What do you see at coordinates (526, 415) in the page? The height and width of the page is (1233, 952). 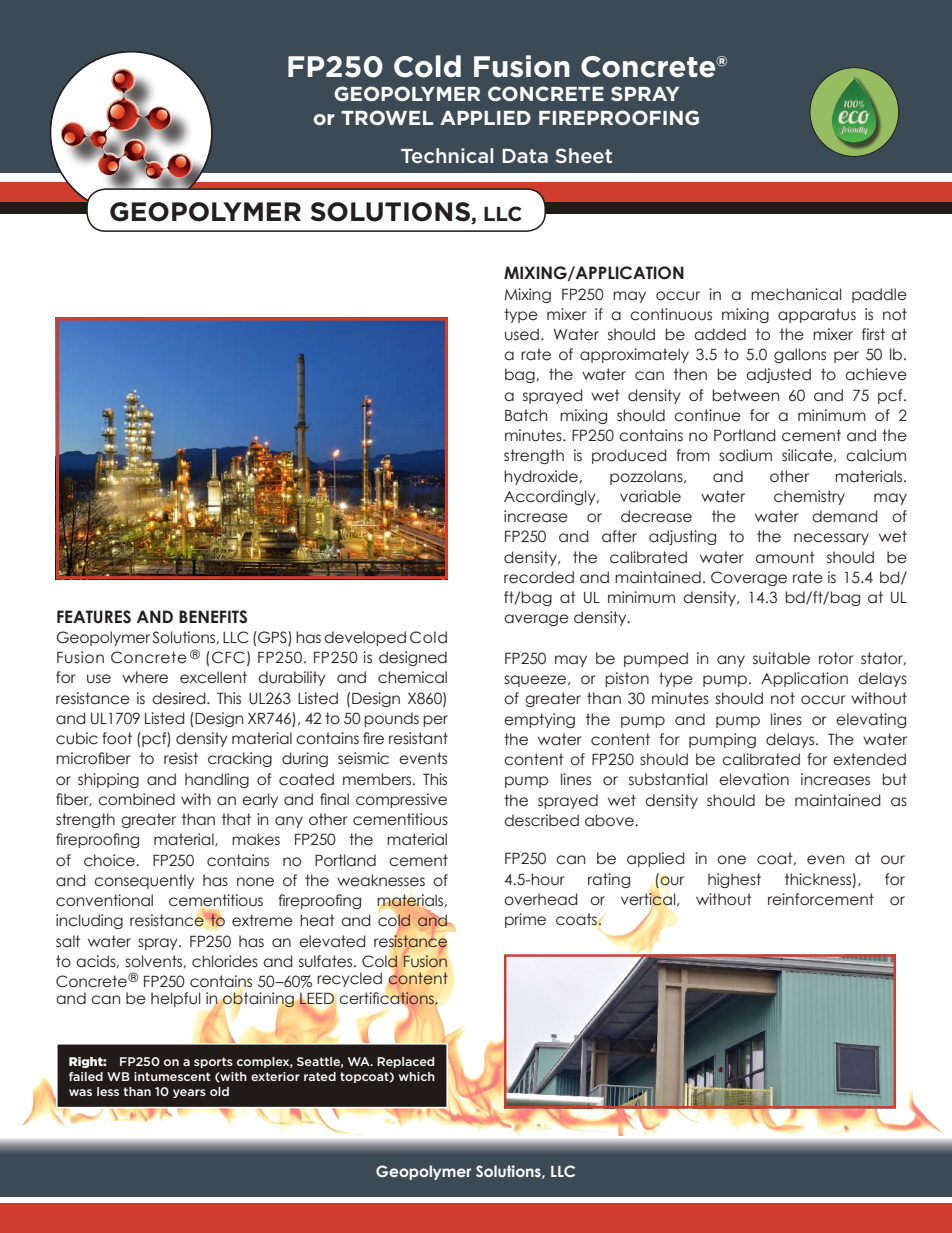 I see `Batch` at bounding box center [526, 415].
